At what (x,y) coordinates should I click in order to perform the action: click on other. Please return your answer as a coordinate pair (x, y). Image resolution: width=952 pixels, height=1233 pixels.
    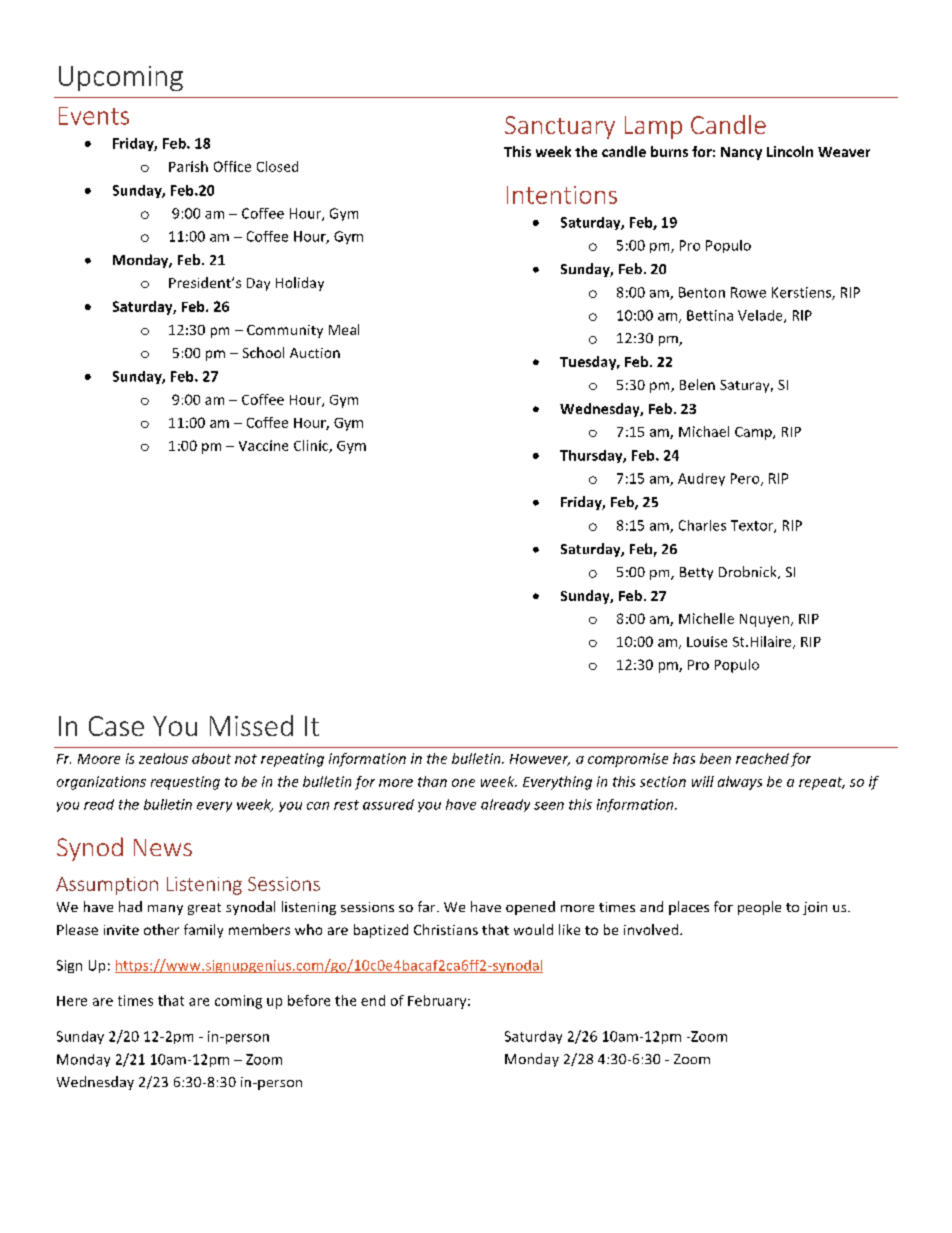
    Looking at the image, I should click on (161, 929).
